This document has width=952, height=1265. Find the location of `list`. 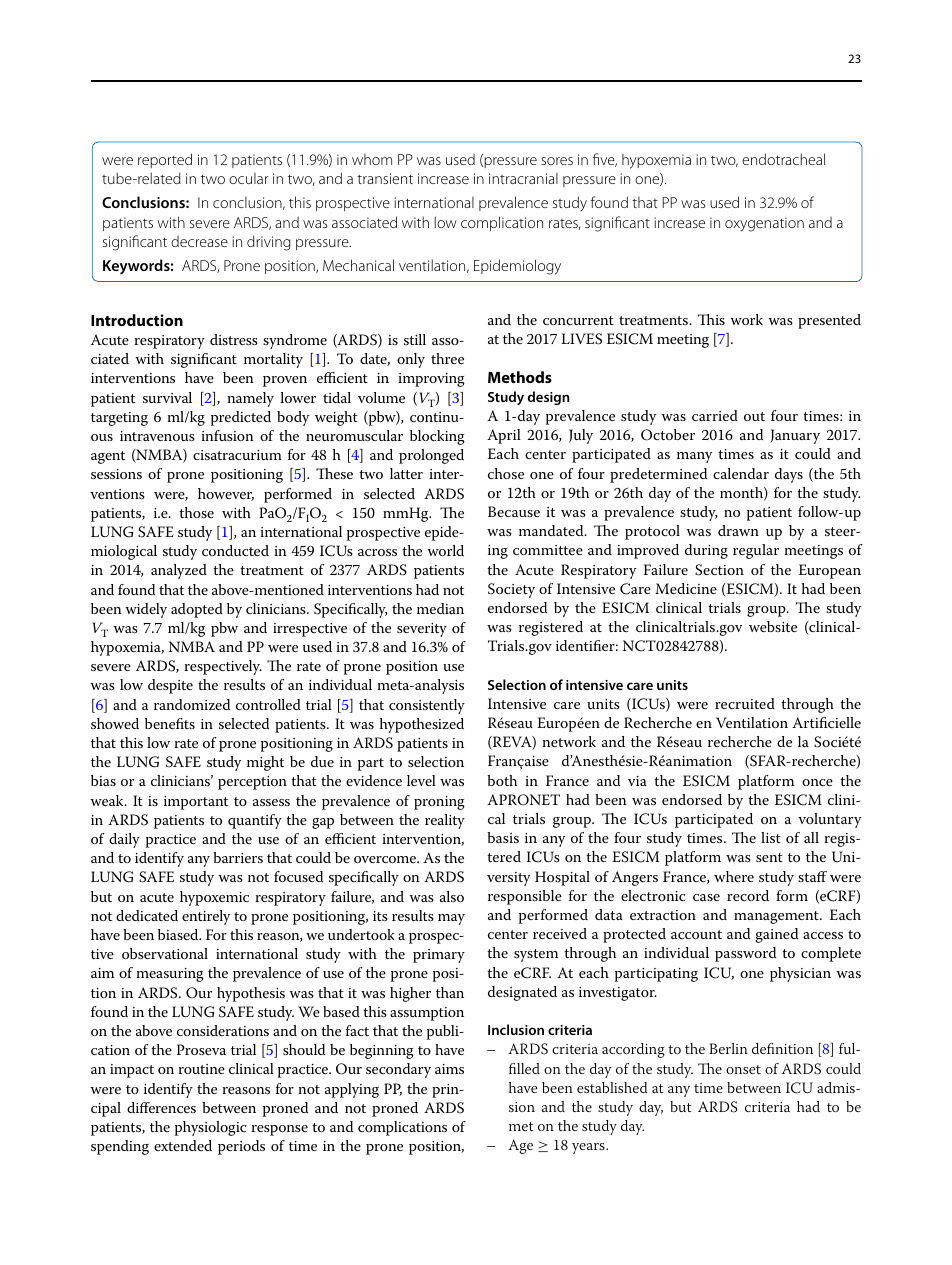

list is located at coordinates (771, 837).
